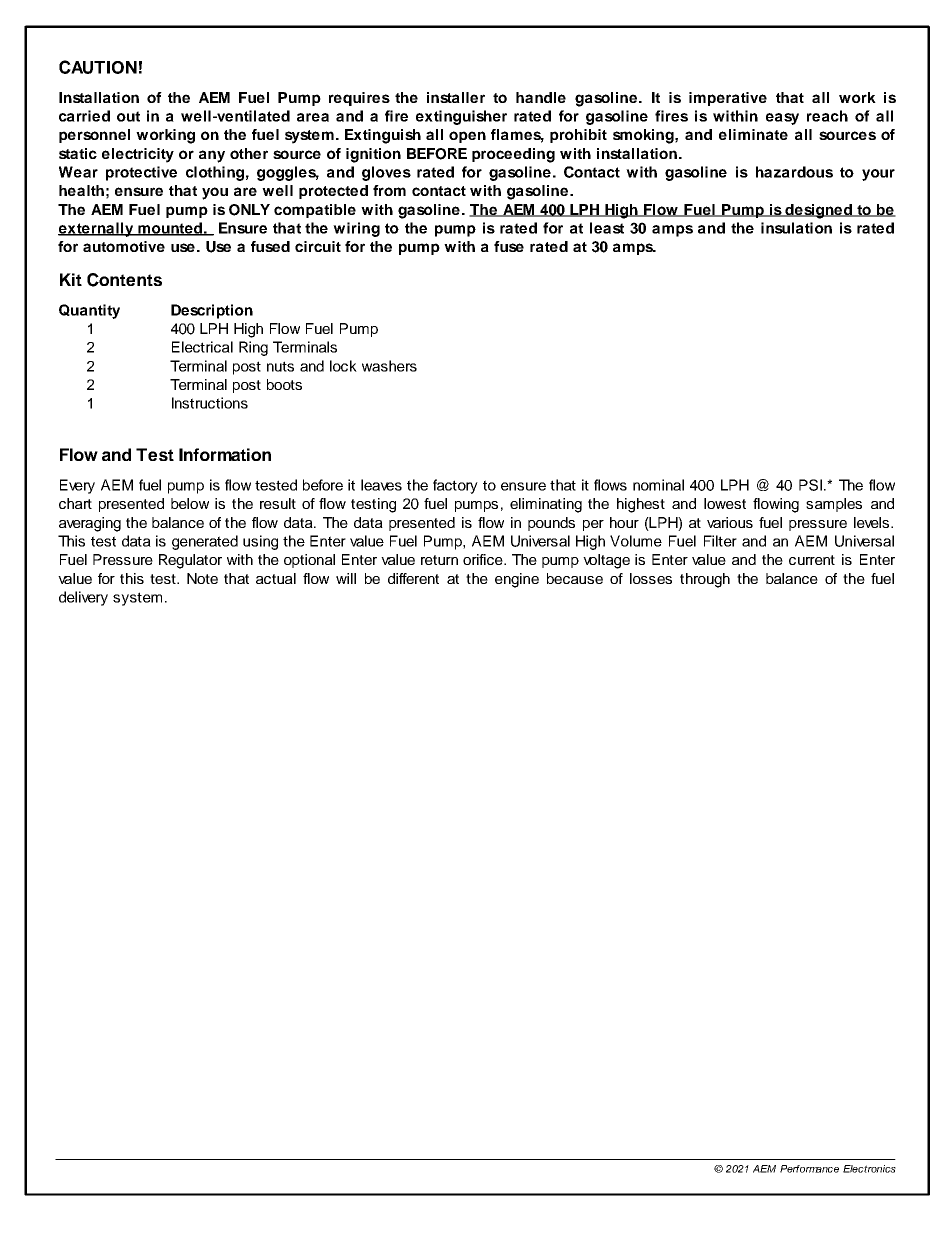 The width and height of the document is (952, 1233). Describe the element at coordinates (782, 119) in the document. I see `easy` at that location.
